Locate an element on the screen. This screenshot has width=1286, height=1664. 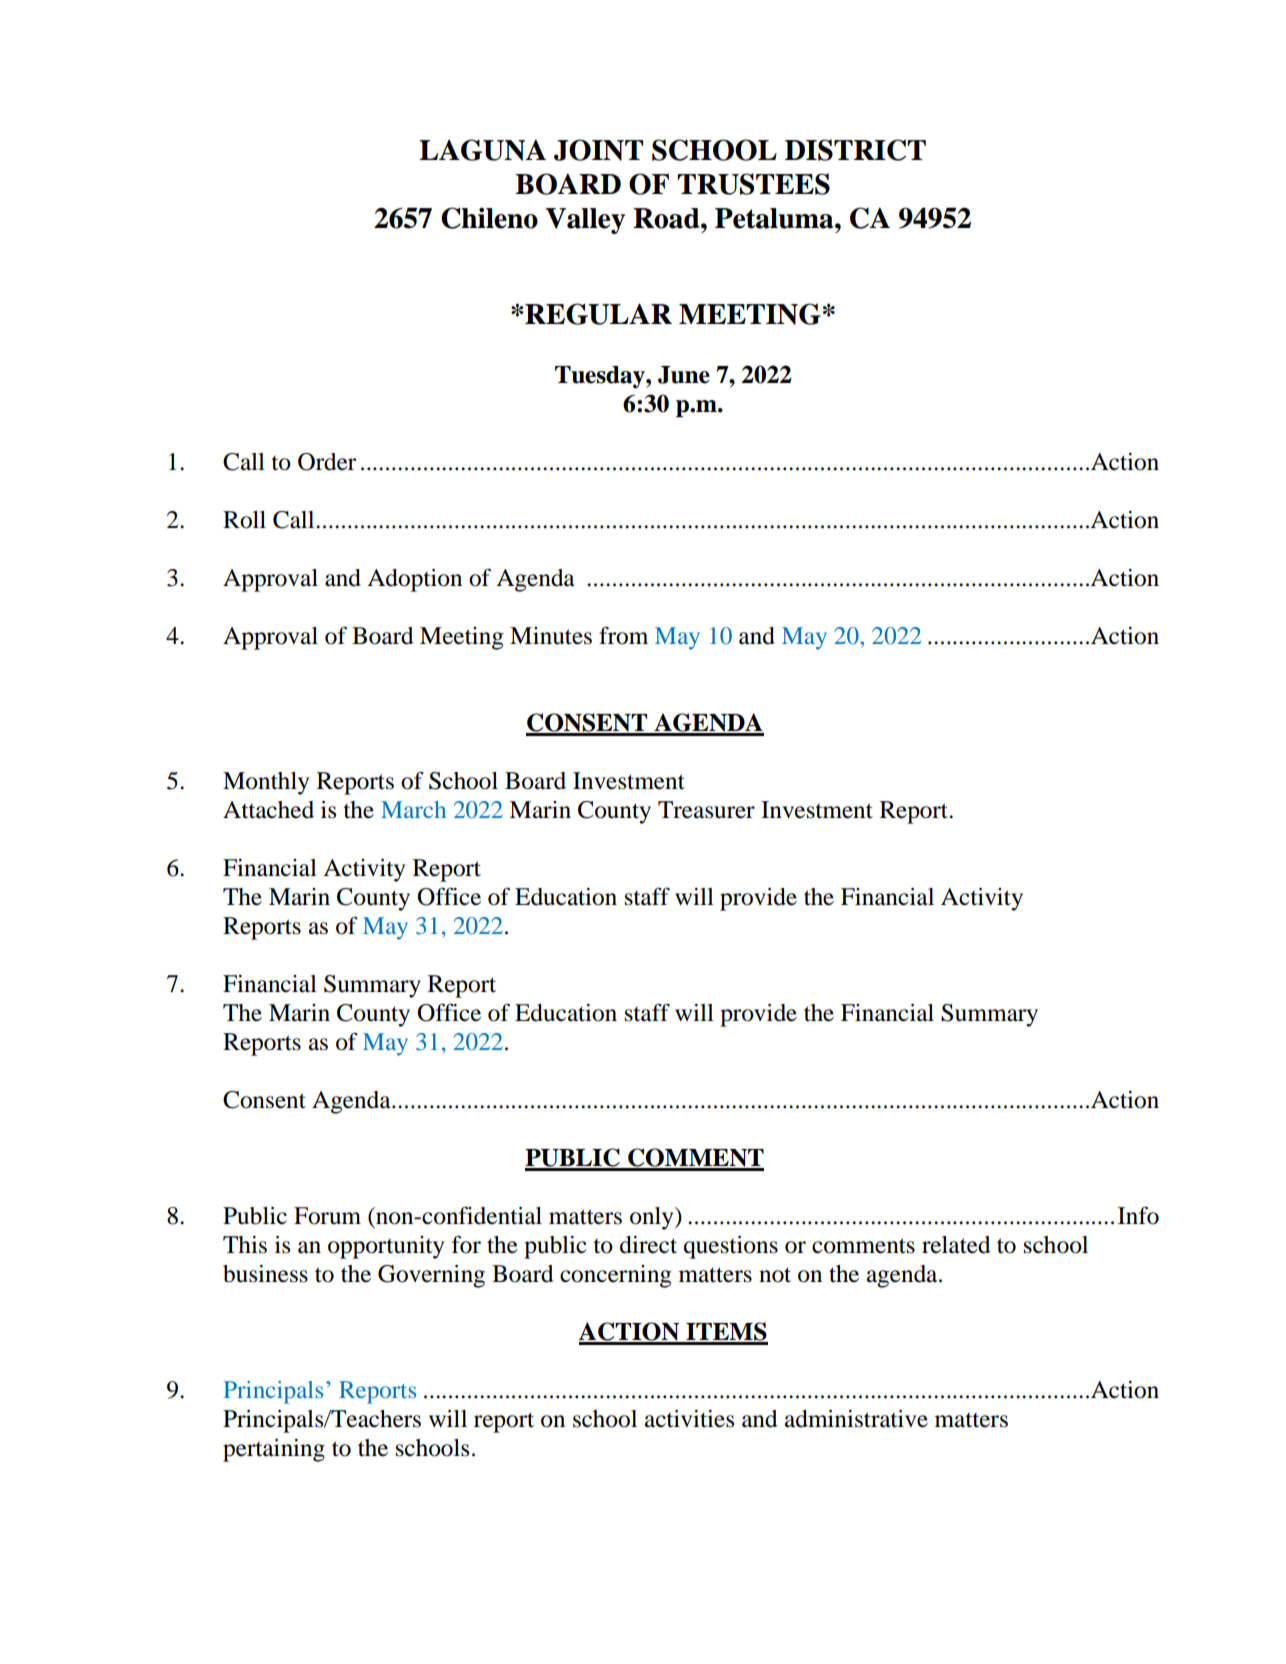
from is located at coordinates (623, 636).
